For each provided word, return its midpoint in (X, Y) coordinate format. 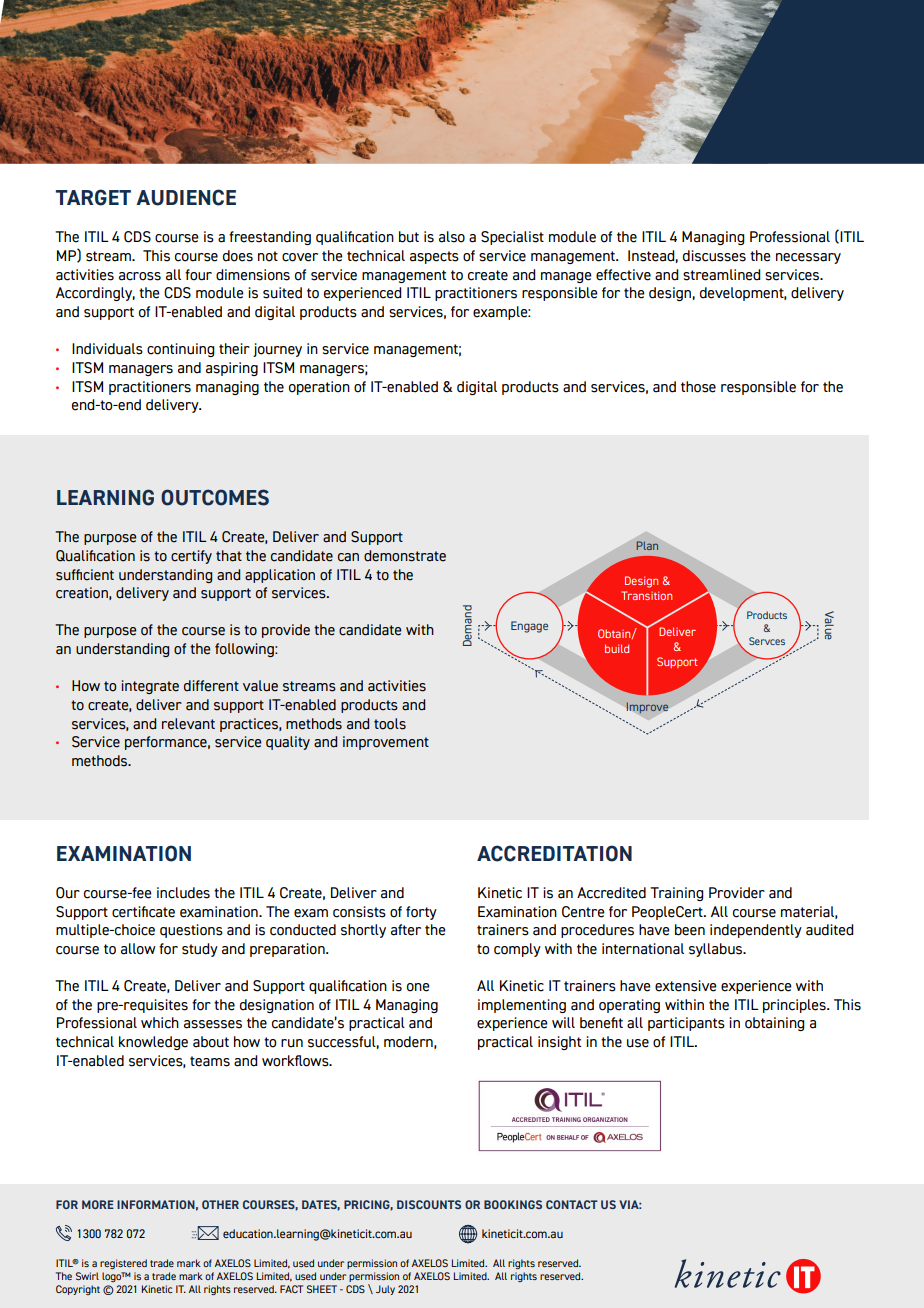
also (452, 237)
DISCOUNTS (429, 1204)
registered (123, 1264)
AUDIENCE (186, 197)
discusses (714, 256)
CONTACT (572, 1204)
